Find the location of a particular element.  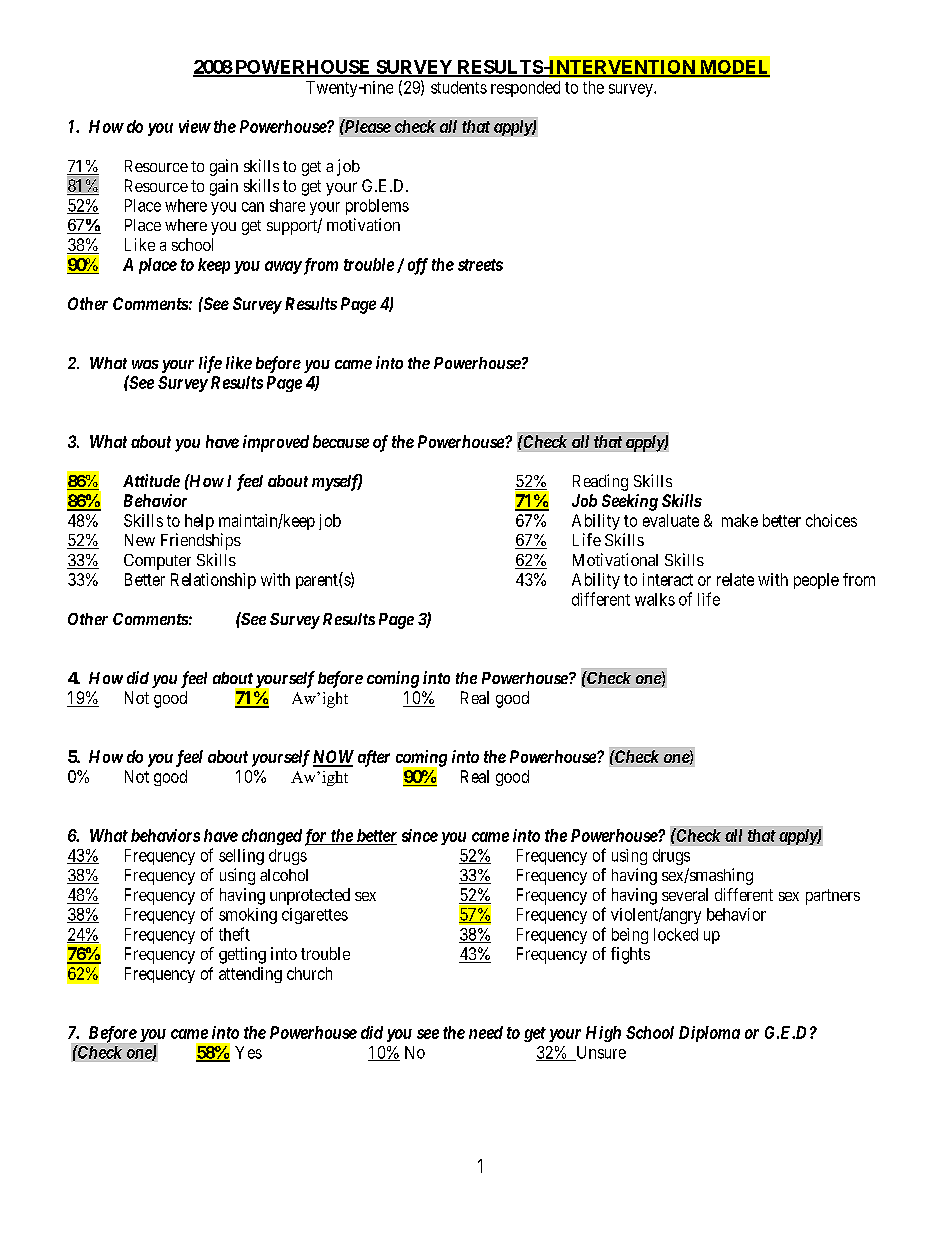

need is located at coordinates (486, 1032).
